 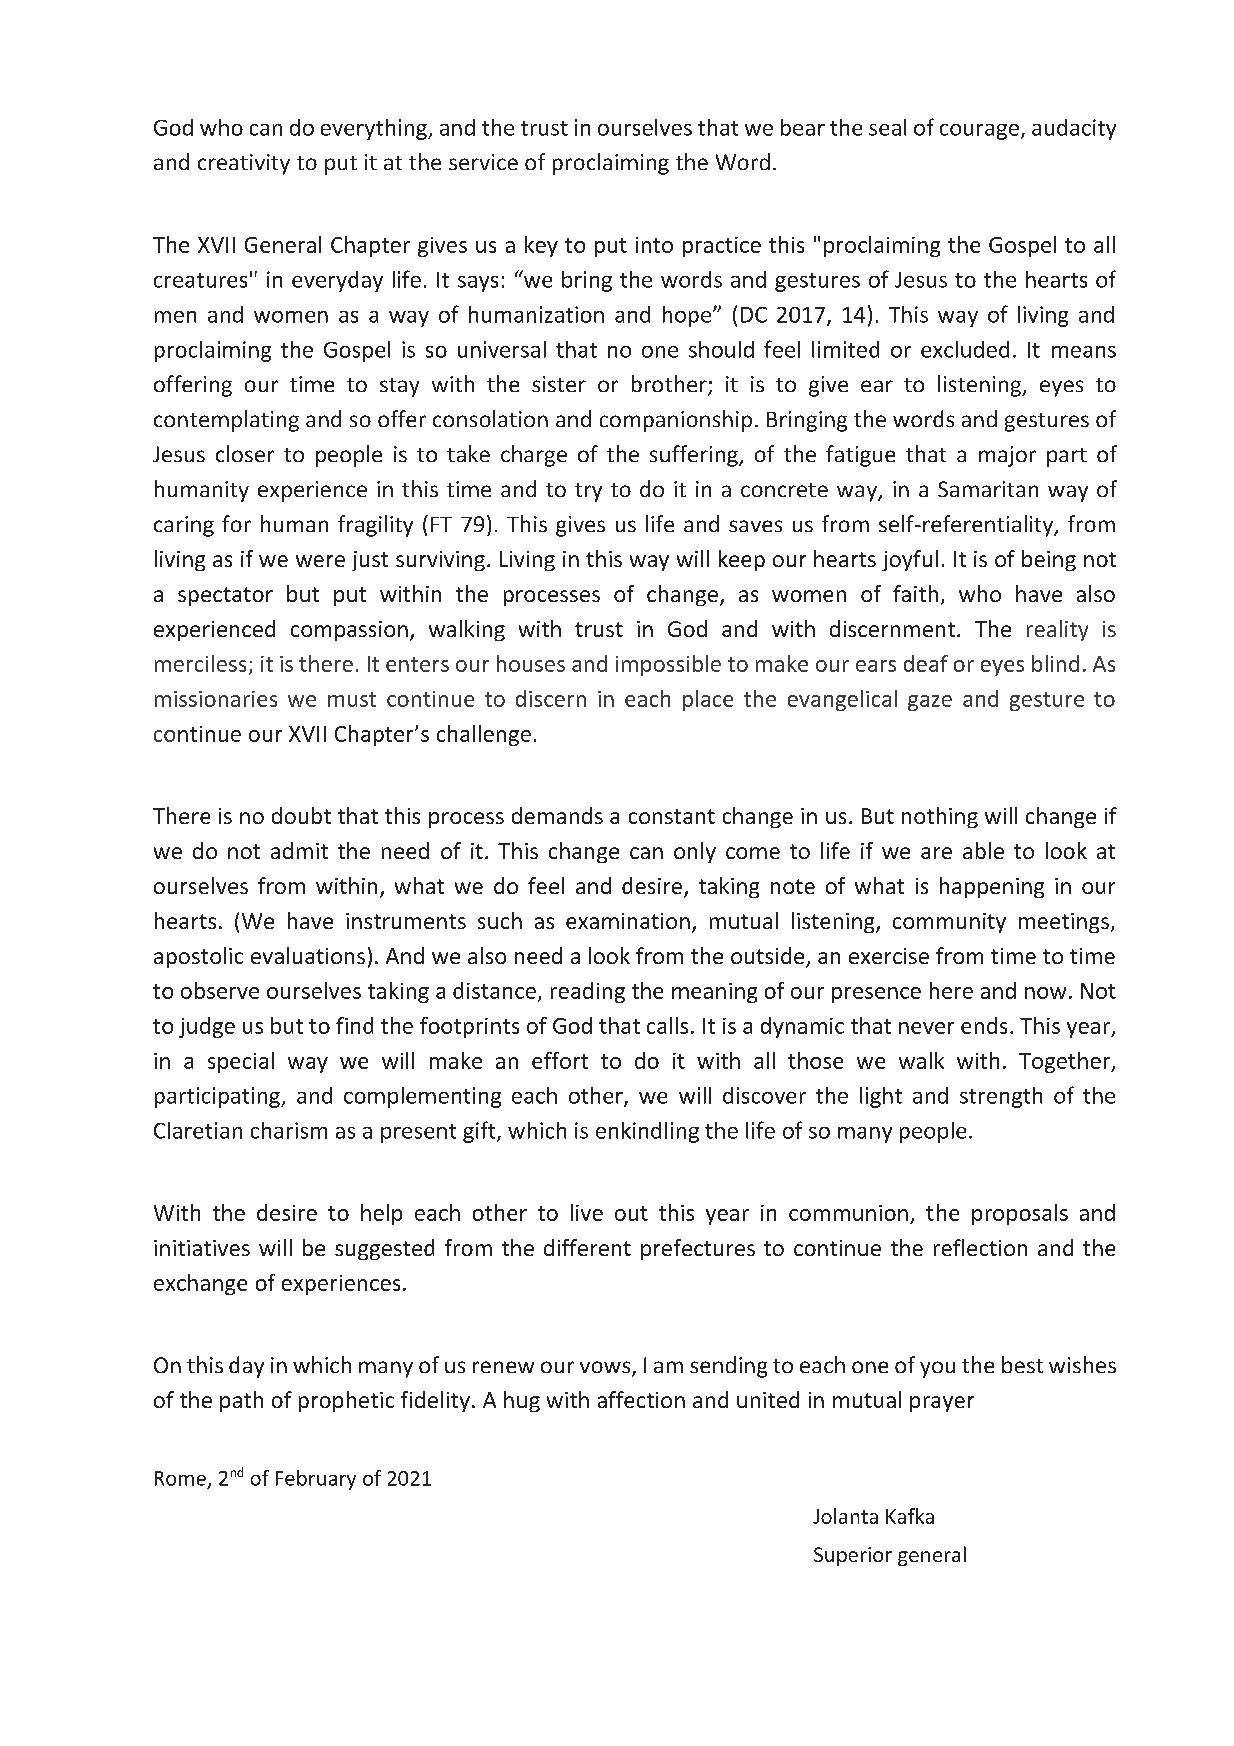 What do you see at coordinates (316, 1480) in the screenshot?
I see `February` at bounding box center [316, 1480].
